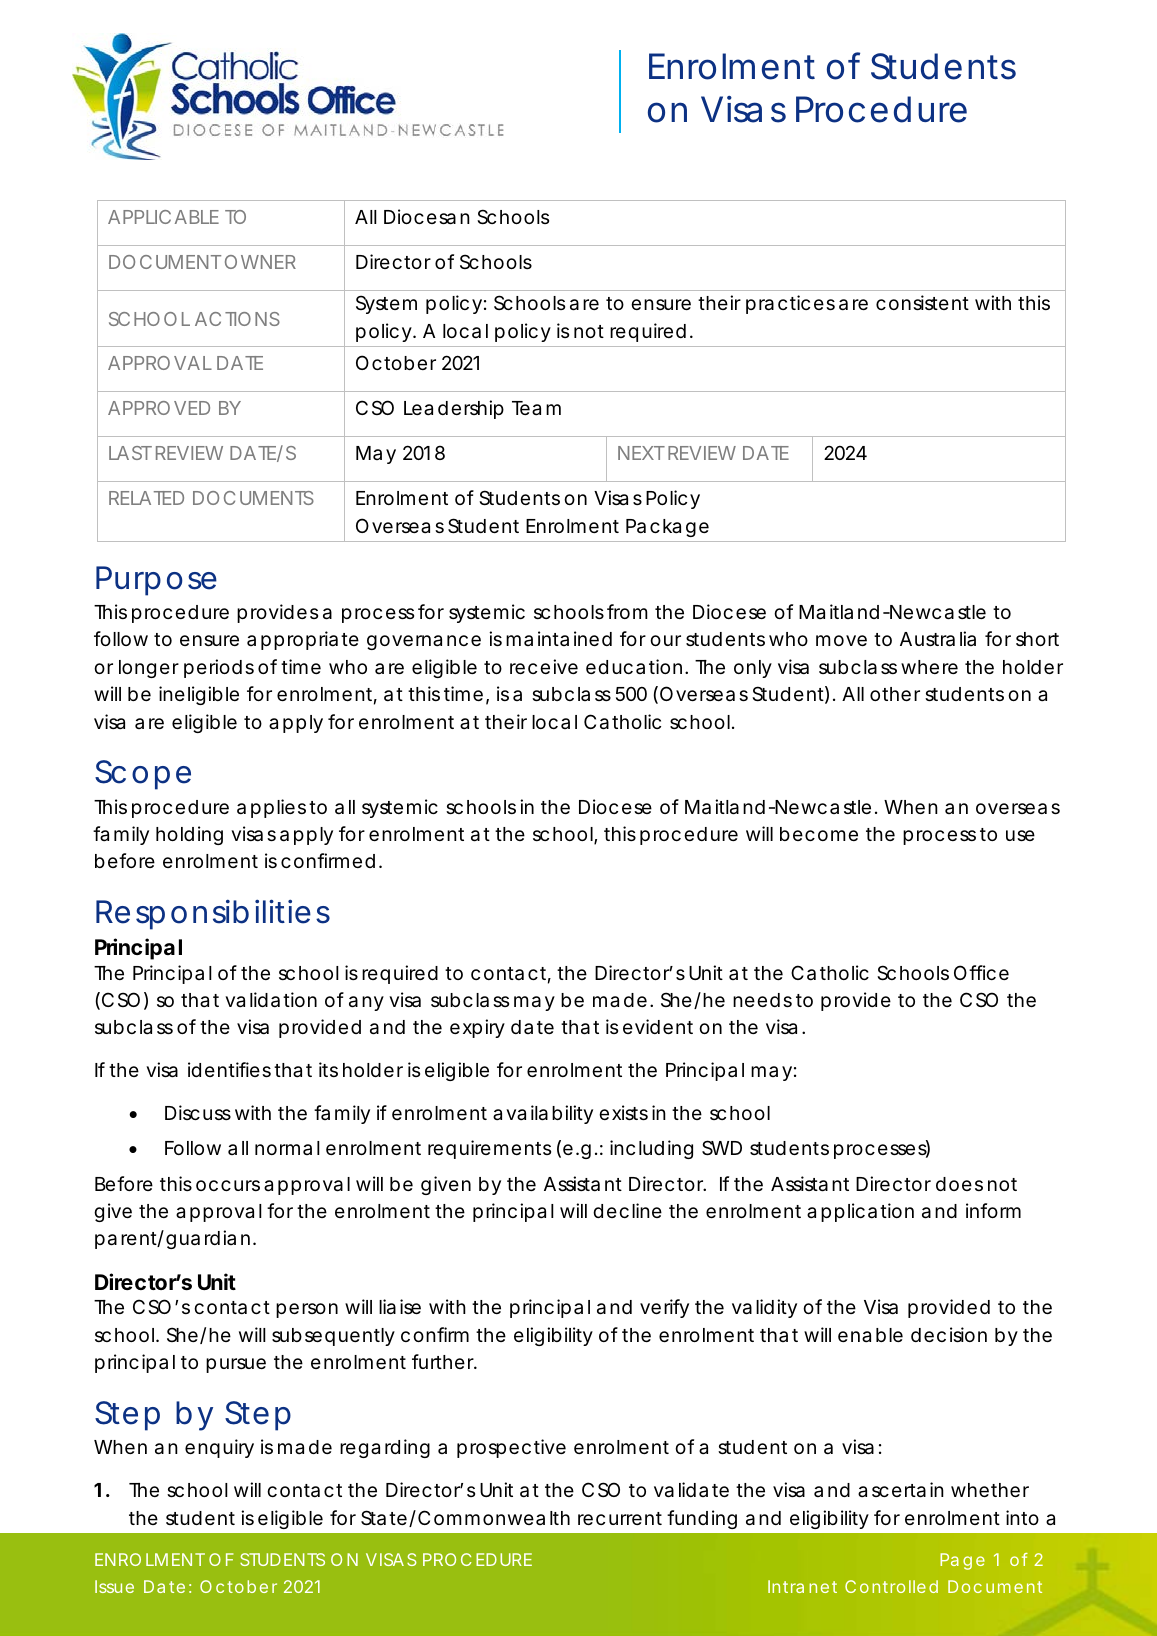  Describe the element at coordinates (627, 611) in the screenshot. I see `from` at that location.
